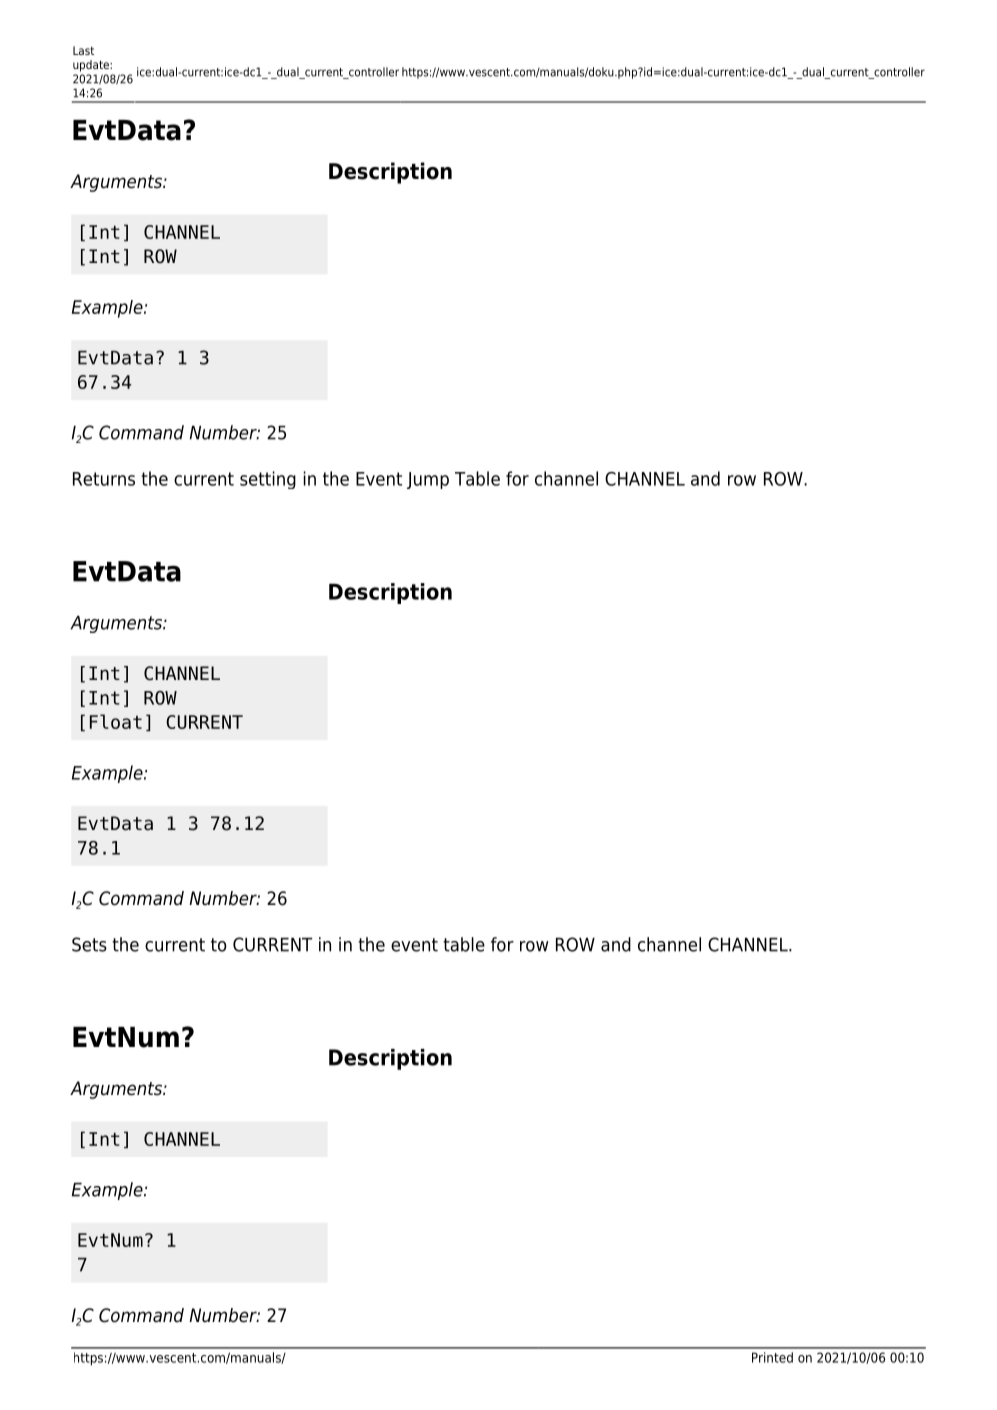 The height and width of the screenshot is (1410, 997). I want to click on Last, so click(83, 50).
